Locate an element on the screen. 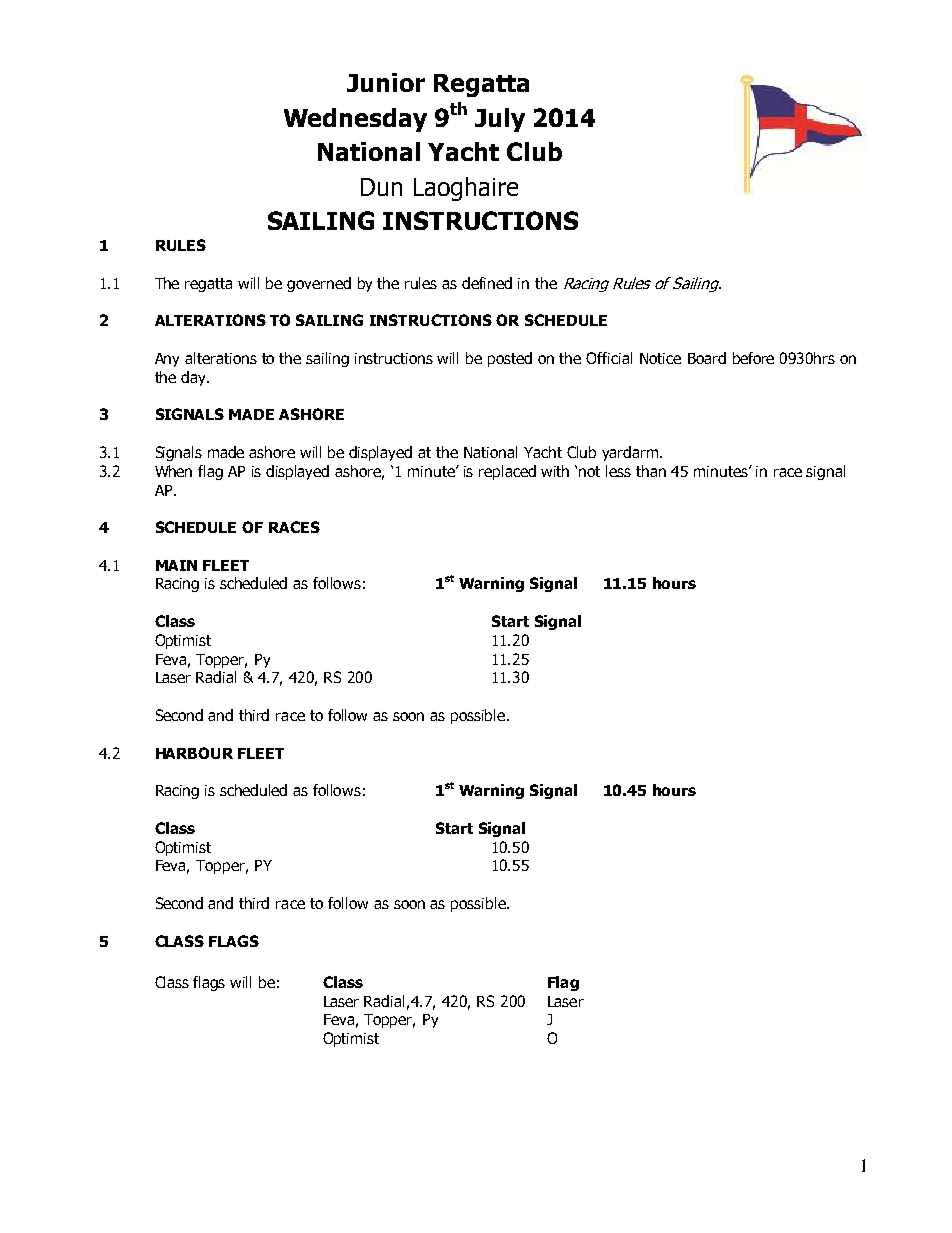 Image resolution: width=952 pixels, height=1233 pixels. Board is located at coordinates (707, 358).
